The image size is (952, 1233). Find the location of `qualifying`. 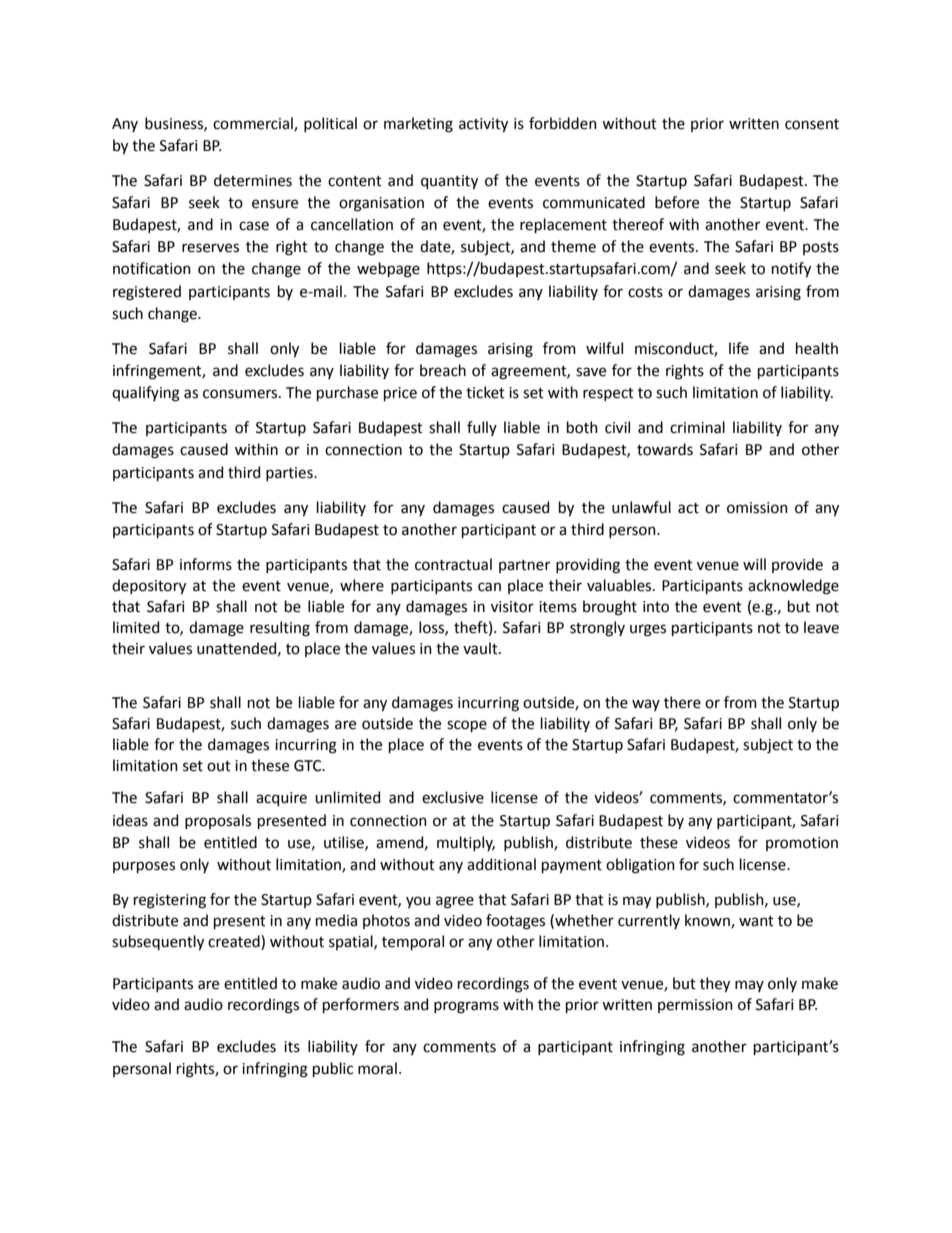

qualifying is located at coordinates (146, 394).
